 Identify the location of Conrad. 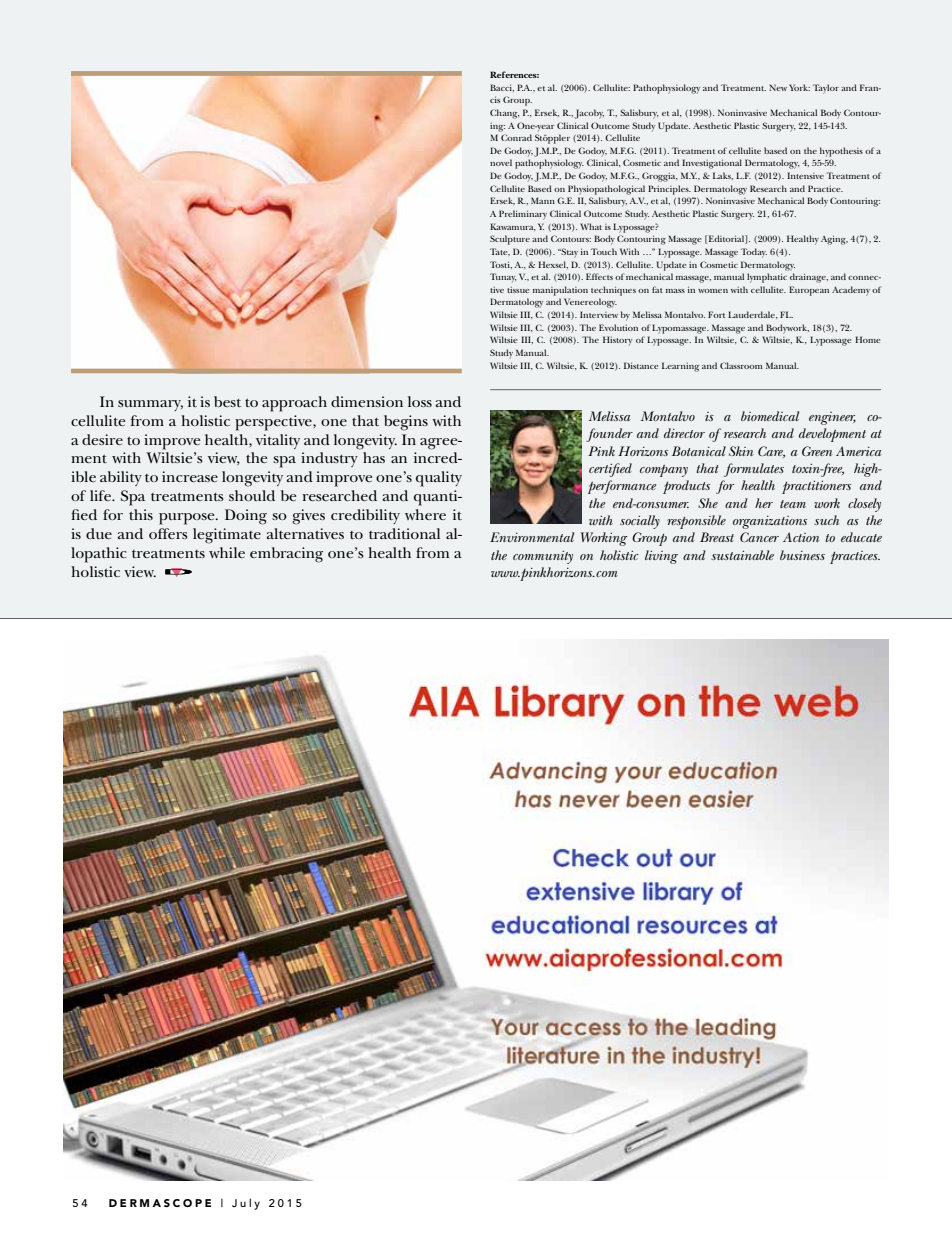
(516, 137).
